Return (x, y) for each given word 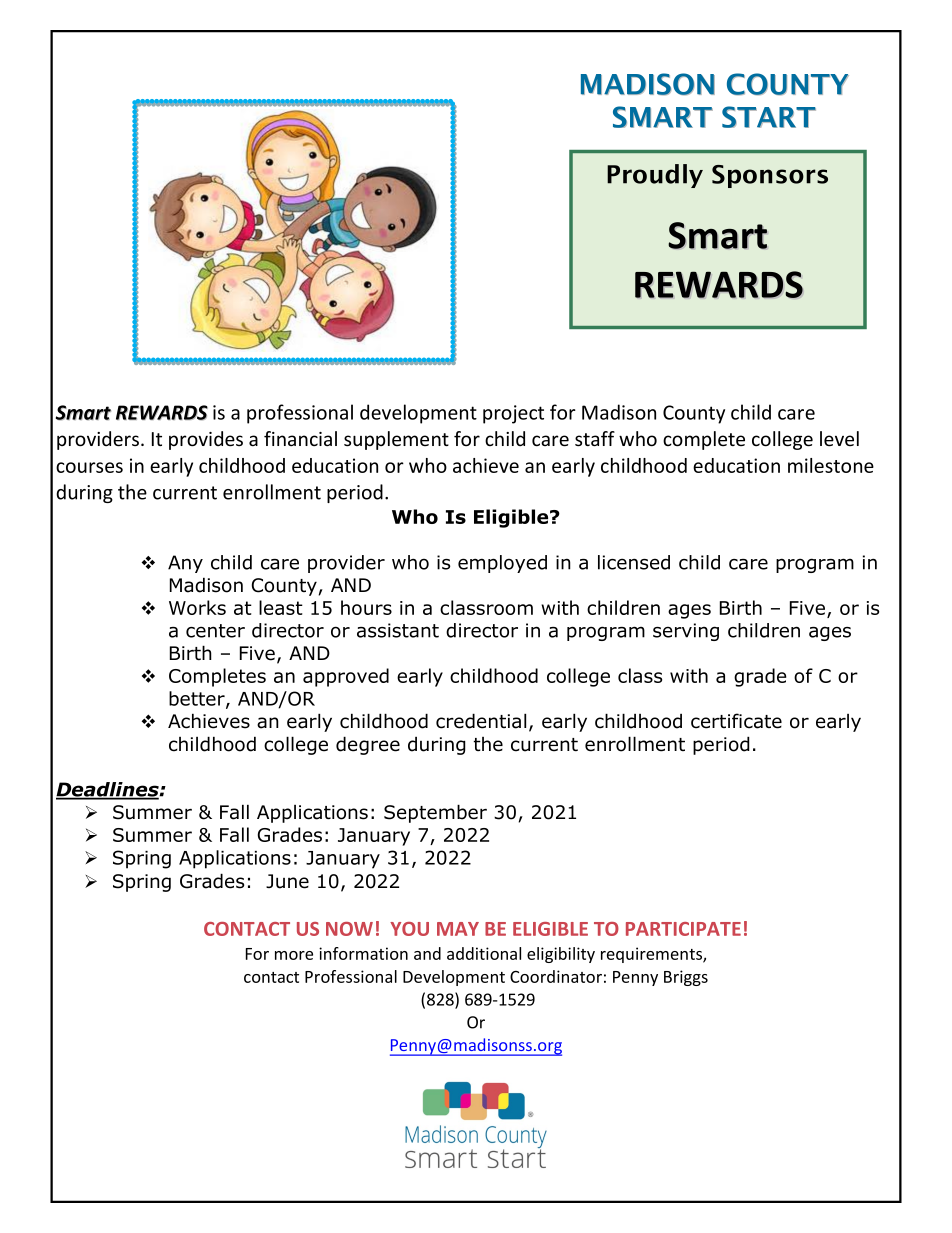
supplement (396, 440)
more (294, 955)
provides (206, 440)
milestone (831, 465)
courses (89, 467)
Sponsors (770, 176)
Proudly (655, 176)
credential (481, 721)
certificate (736, 721)
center (215, 631)
